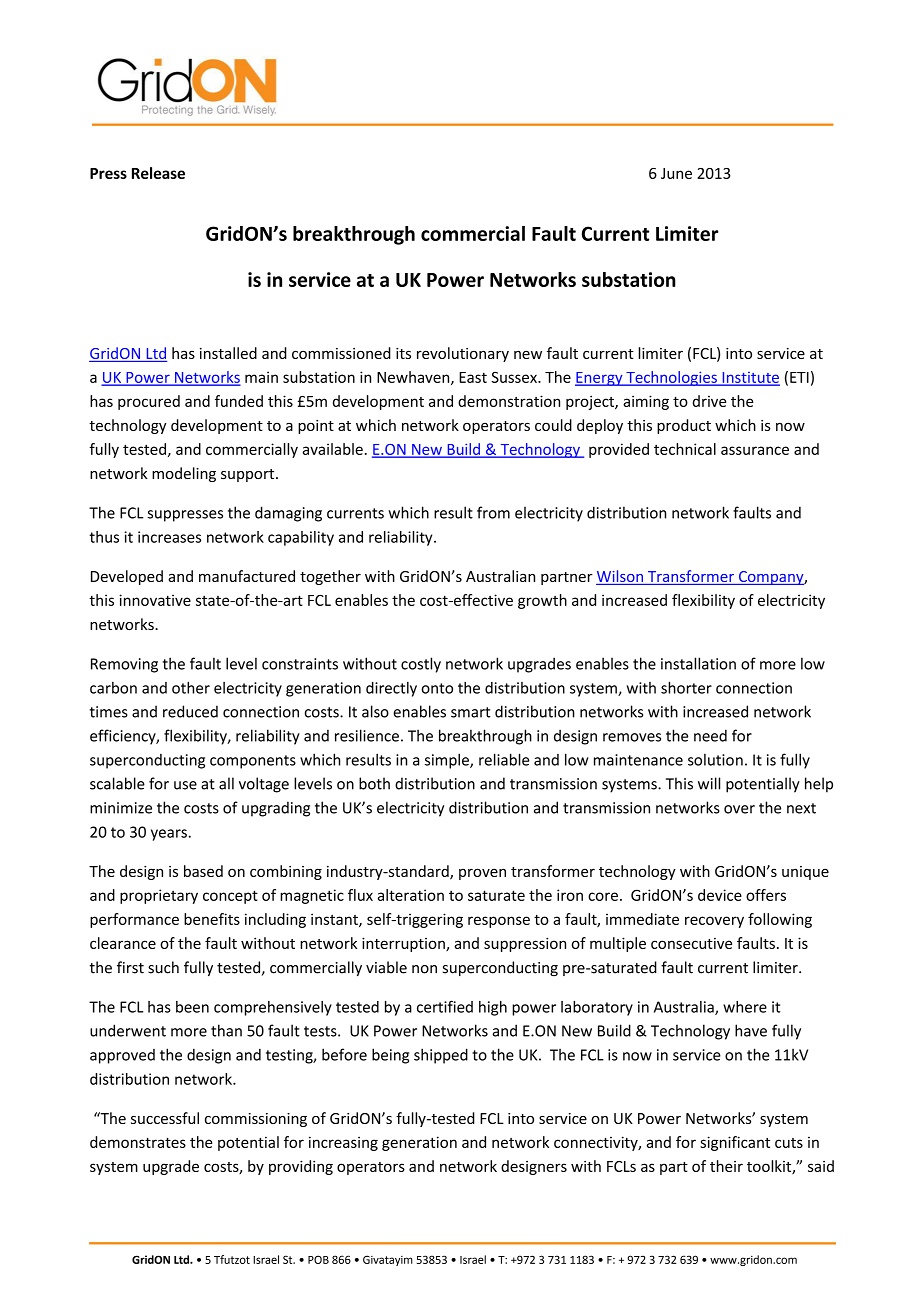 The image size is (924, 1308). Describe the element at coordinates (437, 688) in the image. I see `onto` at that location.
